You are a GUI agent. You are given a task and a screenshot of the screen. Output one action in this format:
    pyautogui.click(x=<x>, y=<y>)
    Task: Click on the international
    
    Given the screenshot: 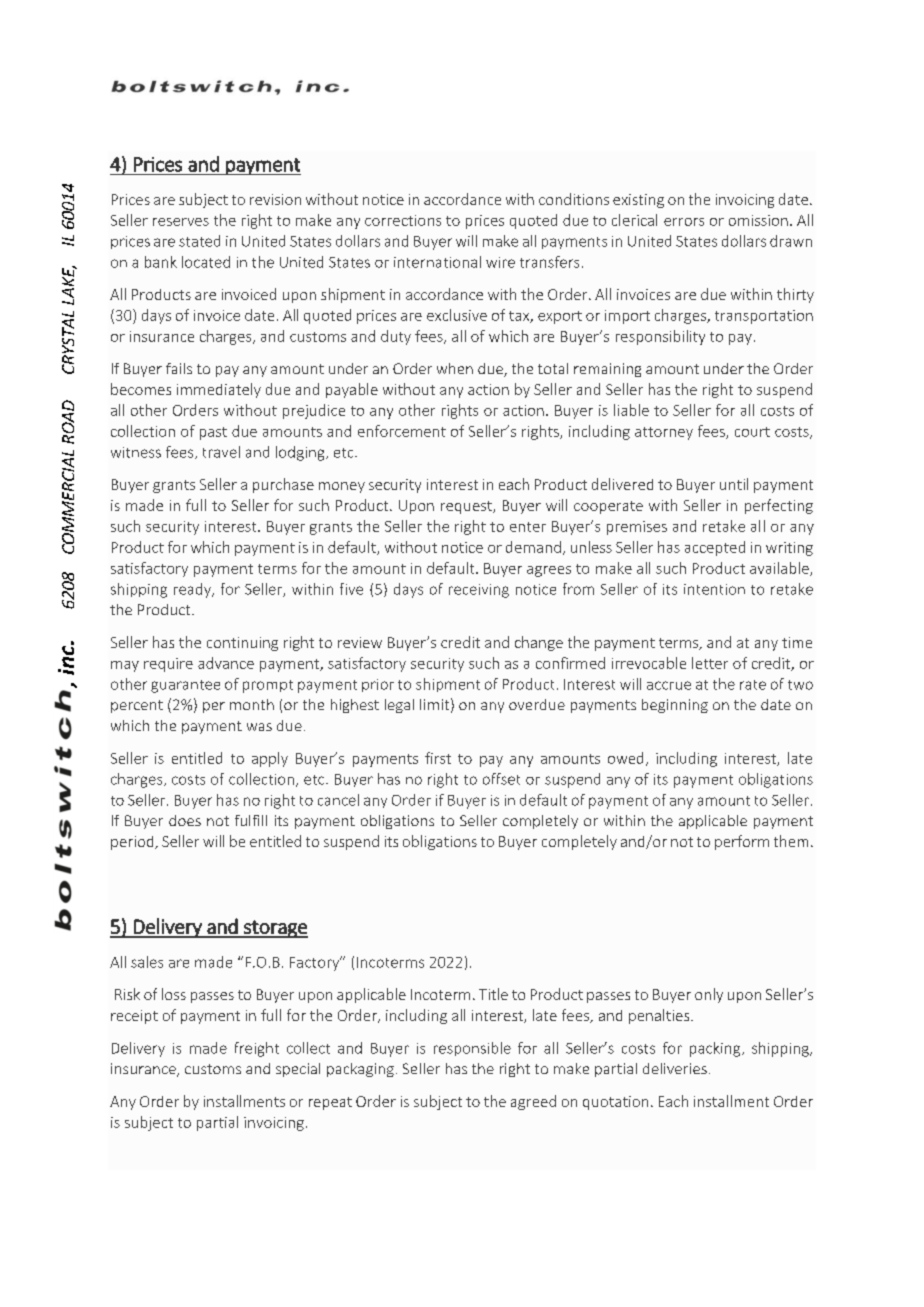 What is the action you would take?
    pyautogui.click(x=437, y=262)
